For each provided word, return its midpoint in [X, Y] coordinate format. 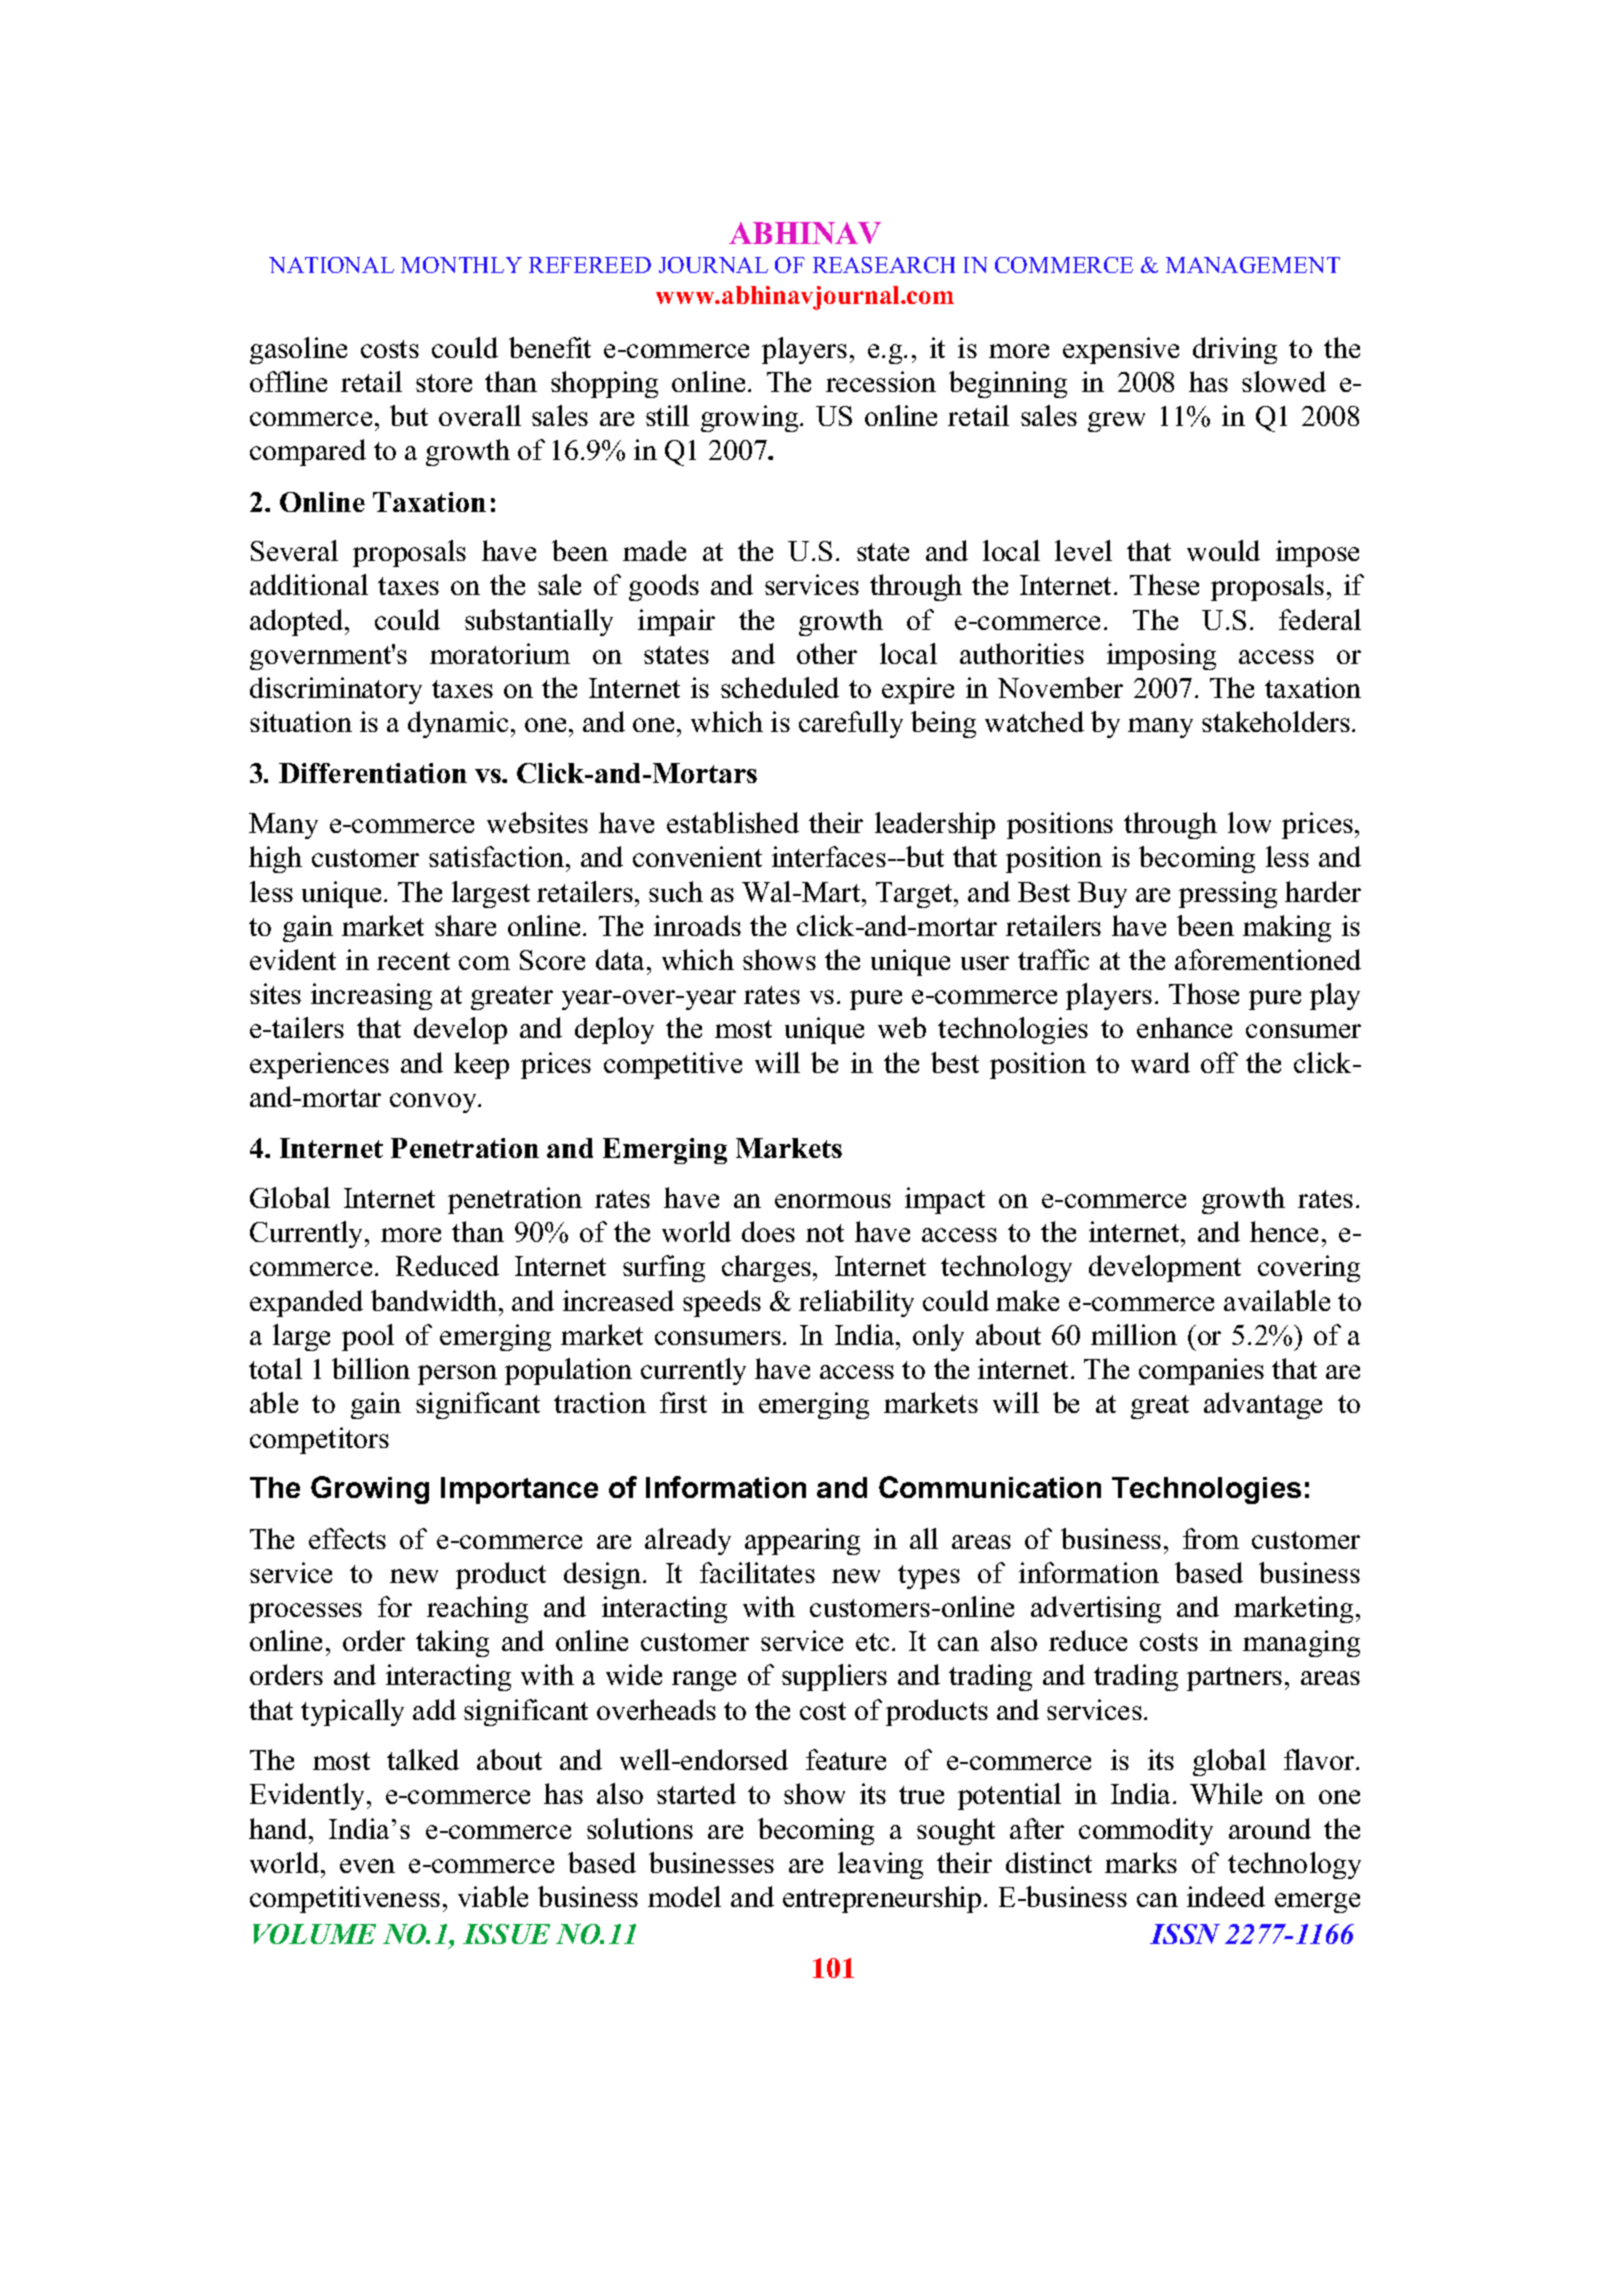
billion [371, 1368]
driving [1235, 350]
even [367, 1866]
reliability [856, 1303]
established [733, 822]
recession [881, 381]
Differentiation [373, 773]
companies [1201, 1371]
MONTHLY [461, 265]
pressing [1228, 894]
